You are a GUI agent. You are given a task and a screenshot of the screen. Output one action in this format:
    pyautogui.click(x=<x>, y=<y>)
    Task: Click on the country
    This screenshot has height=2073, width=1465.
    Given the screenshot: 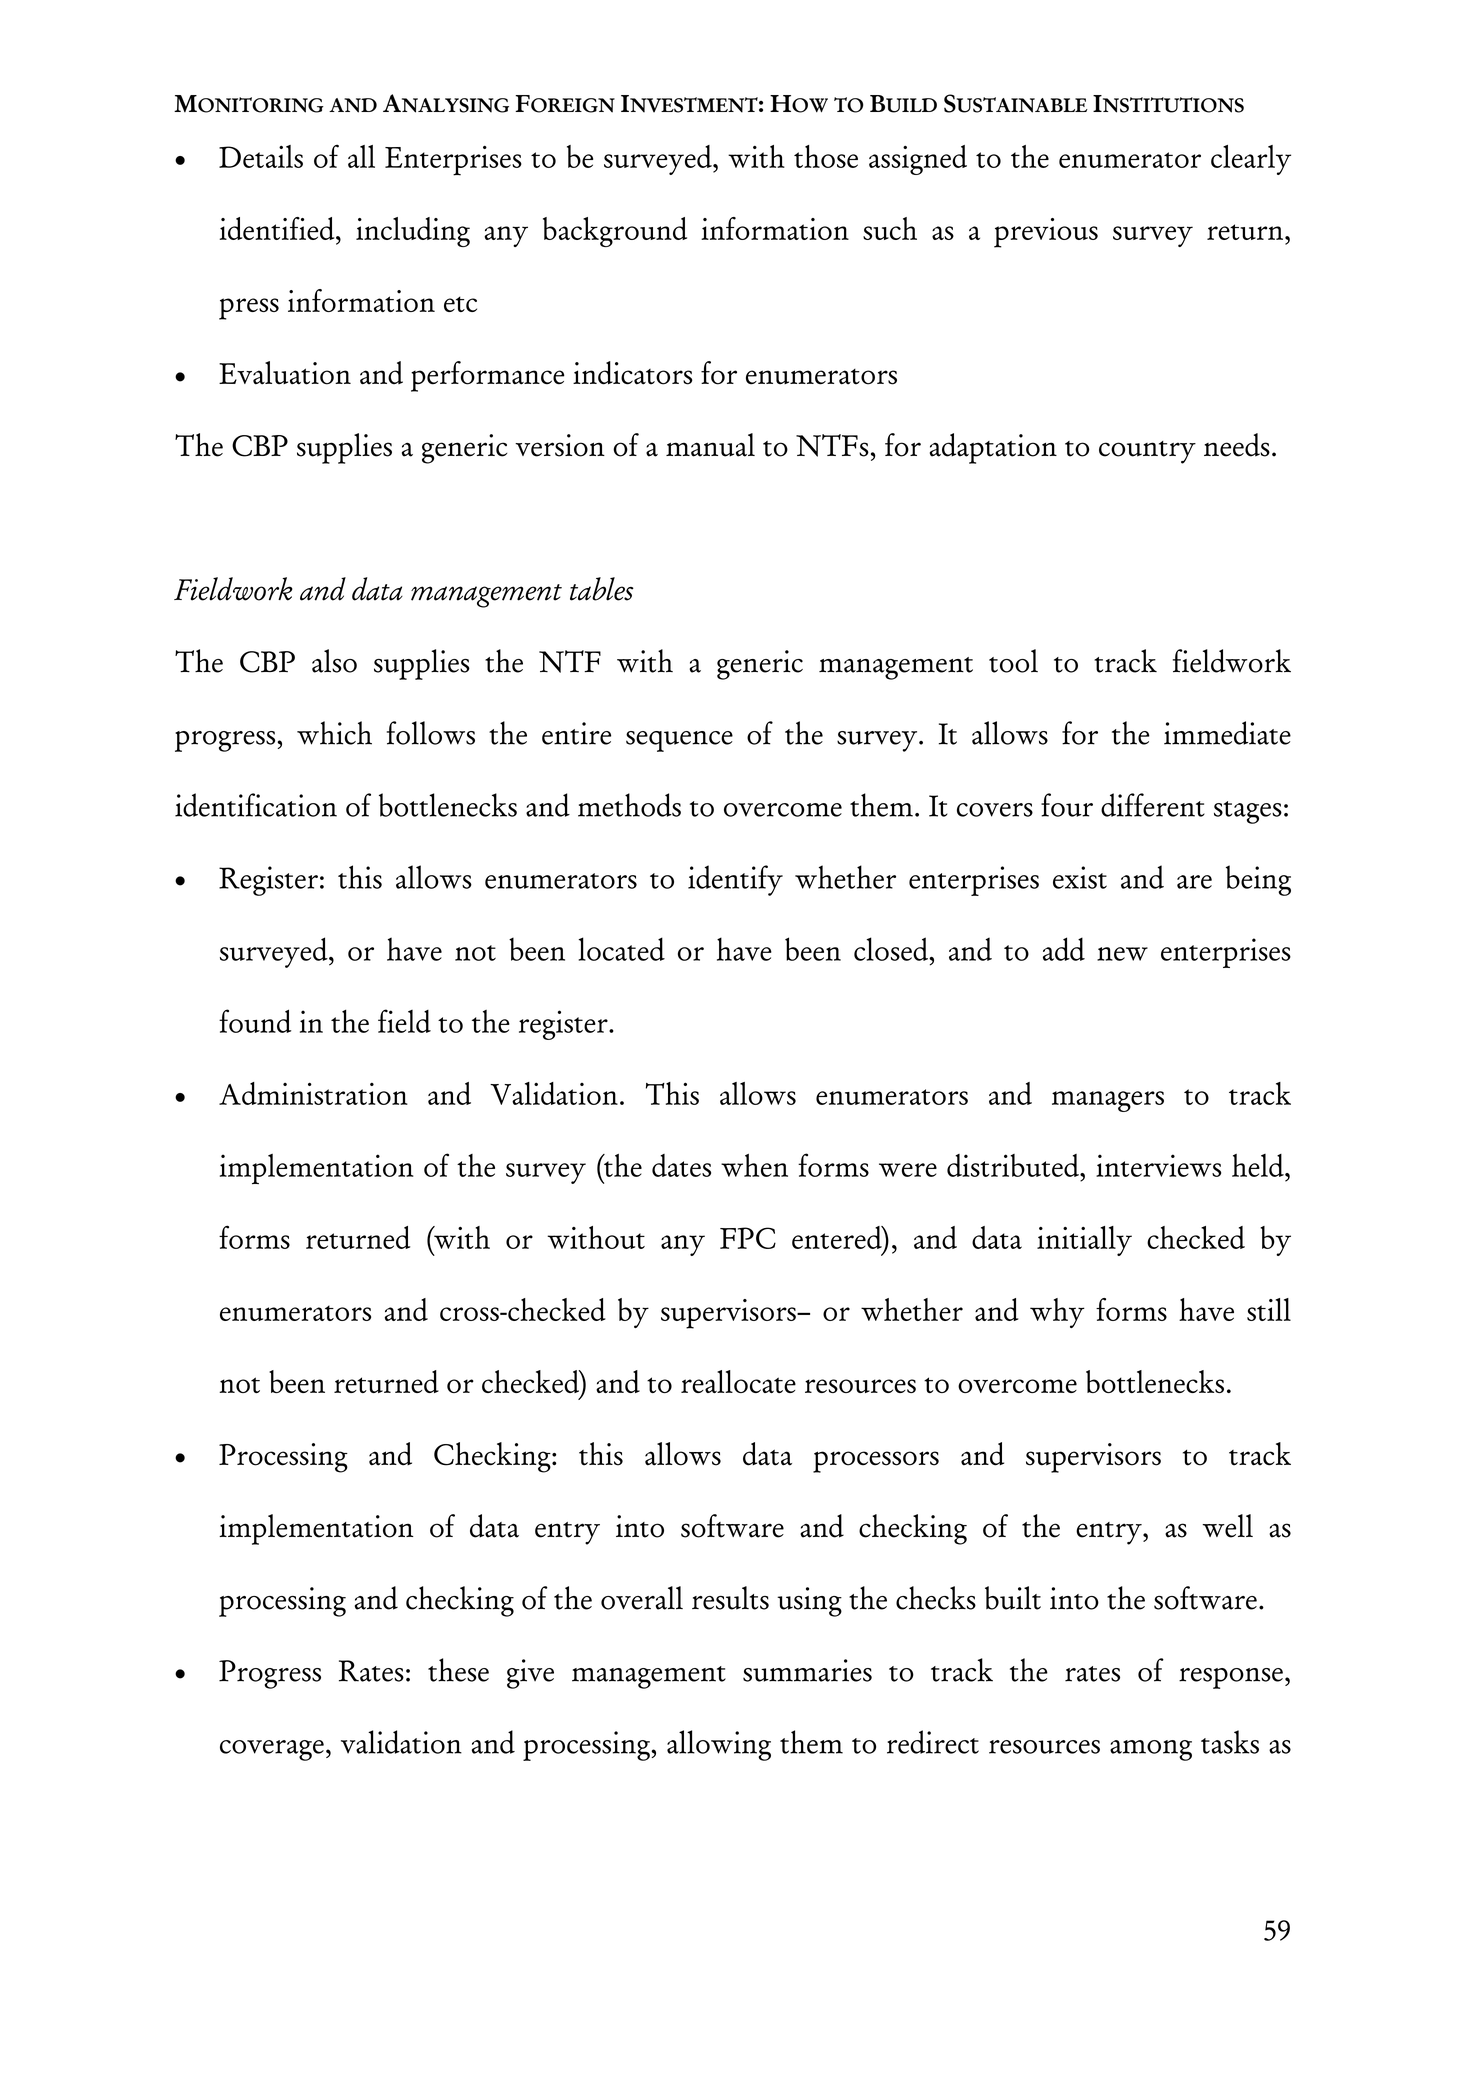 What is the action you would take?
    pyautogui.click(x=1147, y=452)
